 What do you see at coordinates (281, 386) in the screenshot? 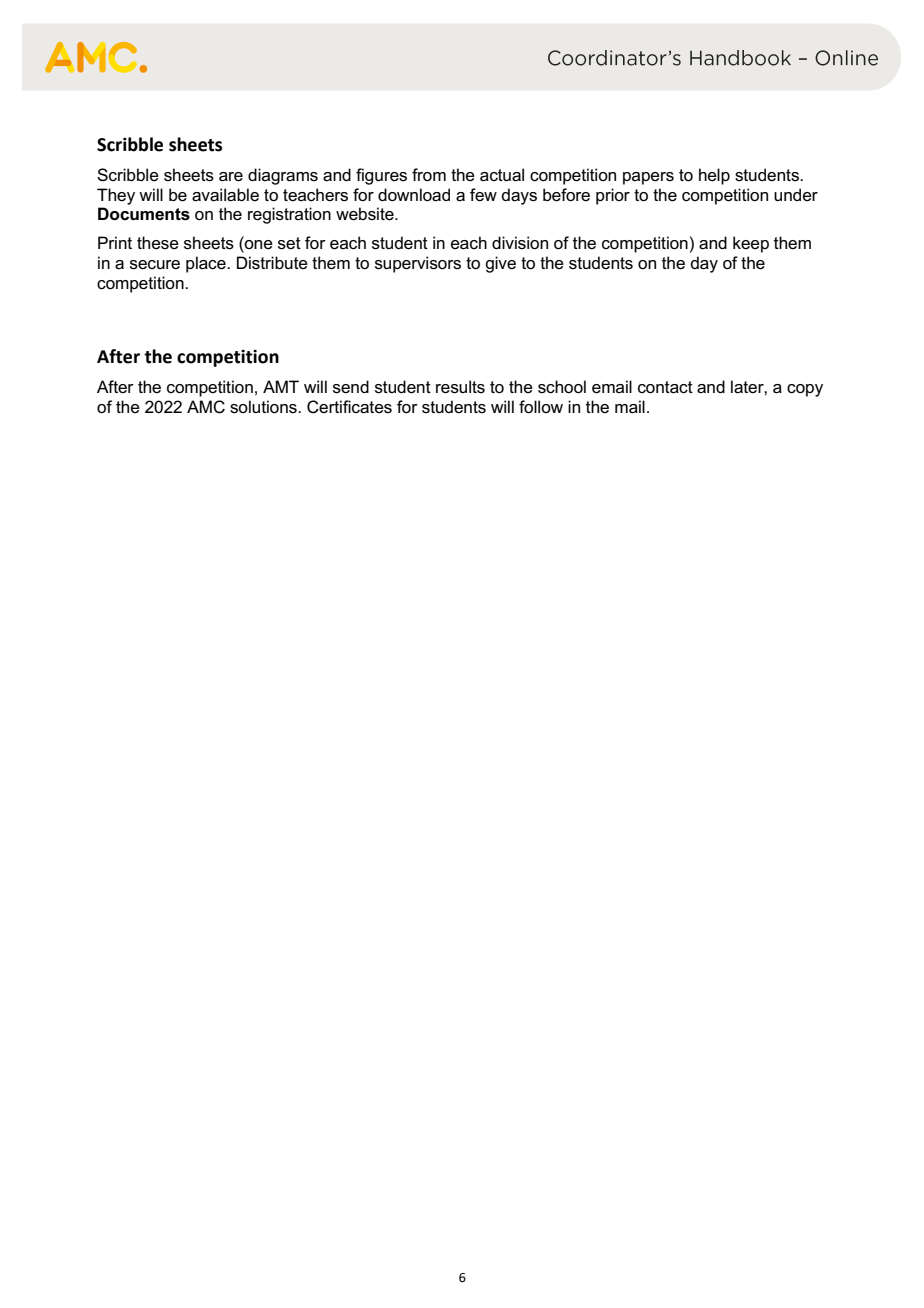
I see `AMT` at bounding box center [281, 386].
